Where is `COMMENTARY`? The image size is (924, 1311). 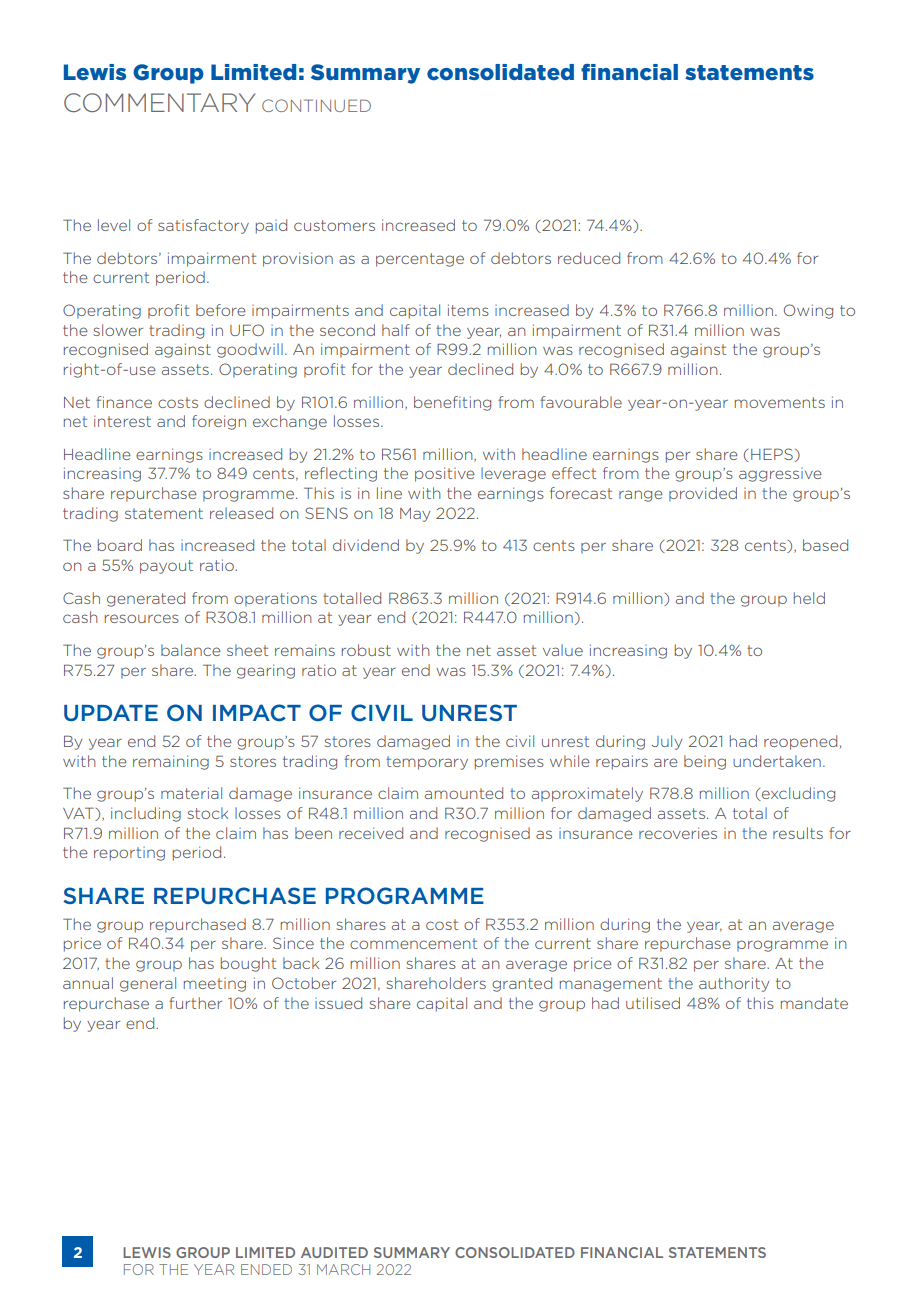
COMMENTARY is located at coordinates (159, 102).
